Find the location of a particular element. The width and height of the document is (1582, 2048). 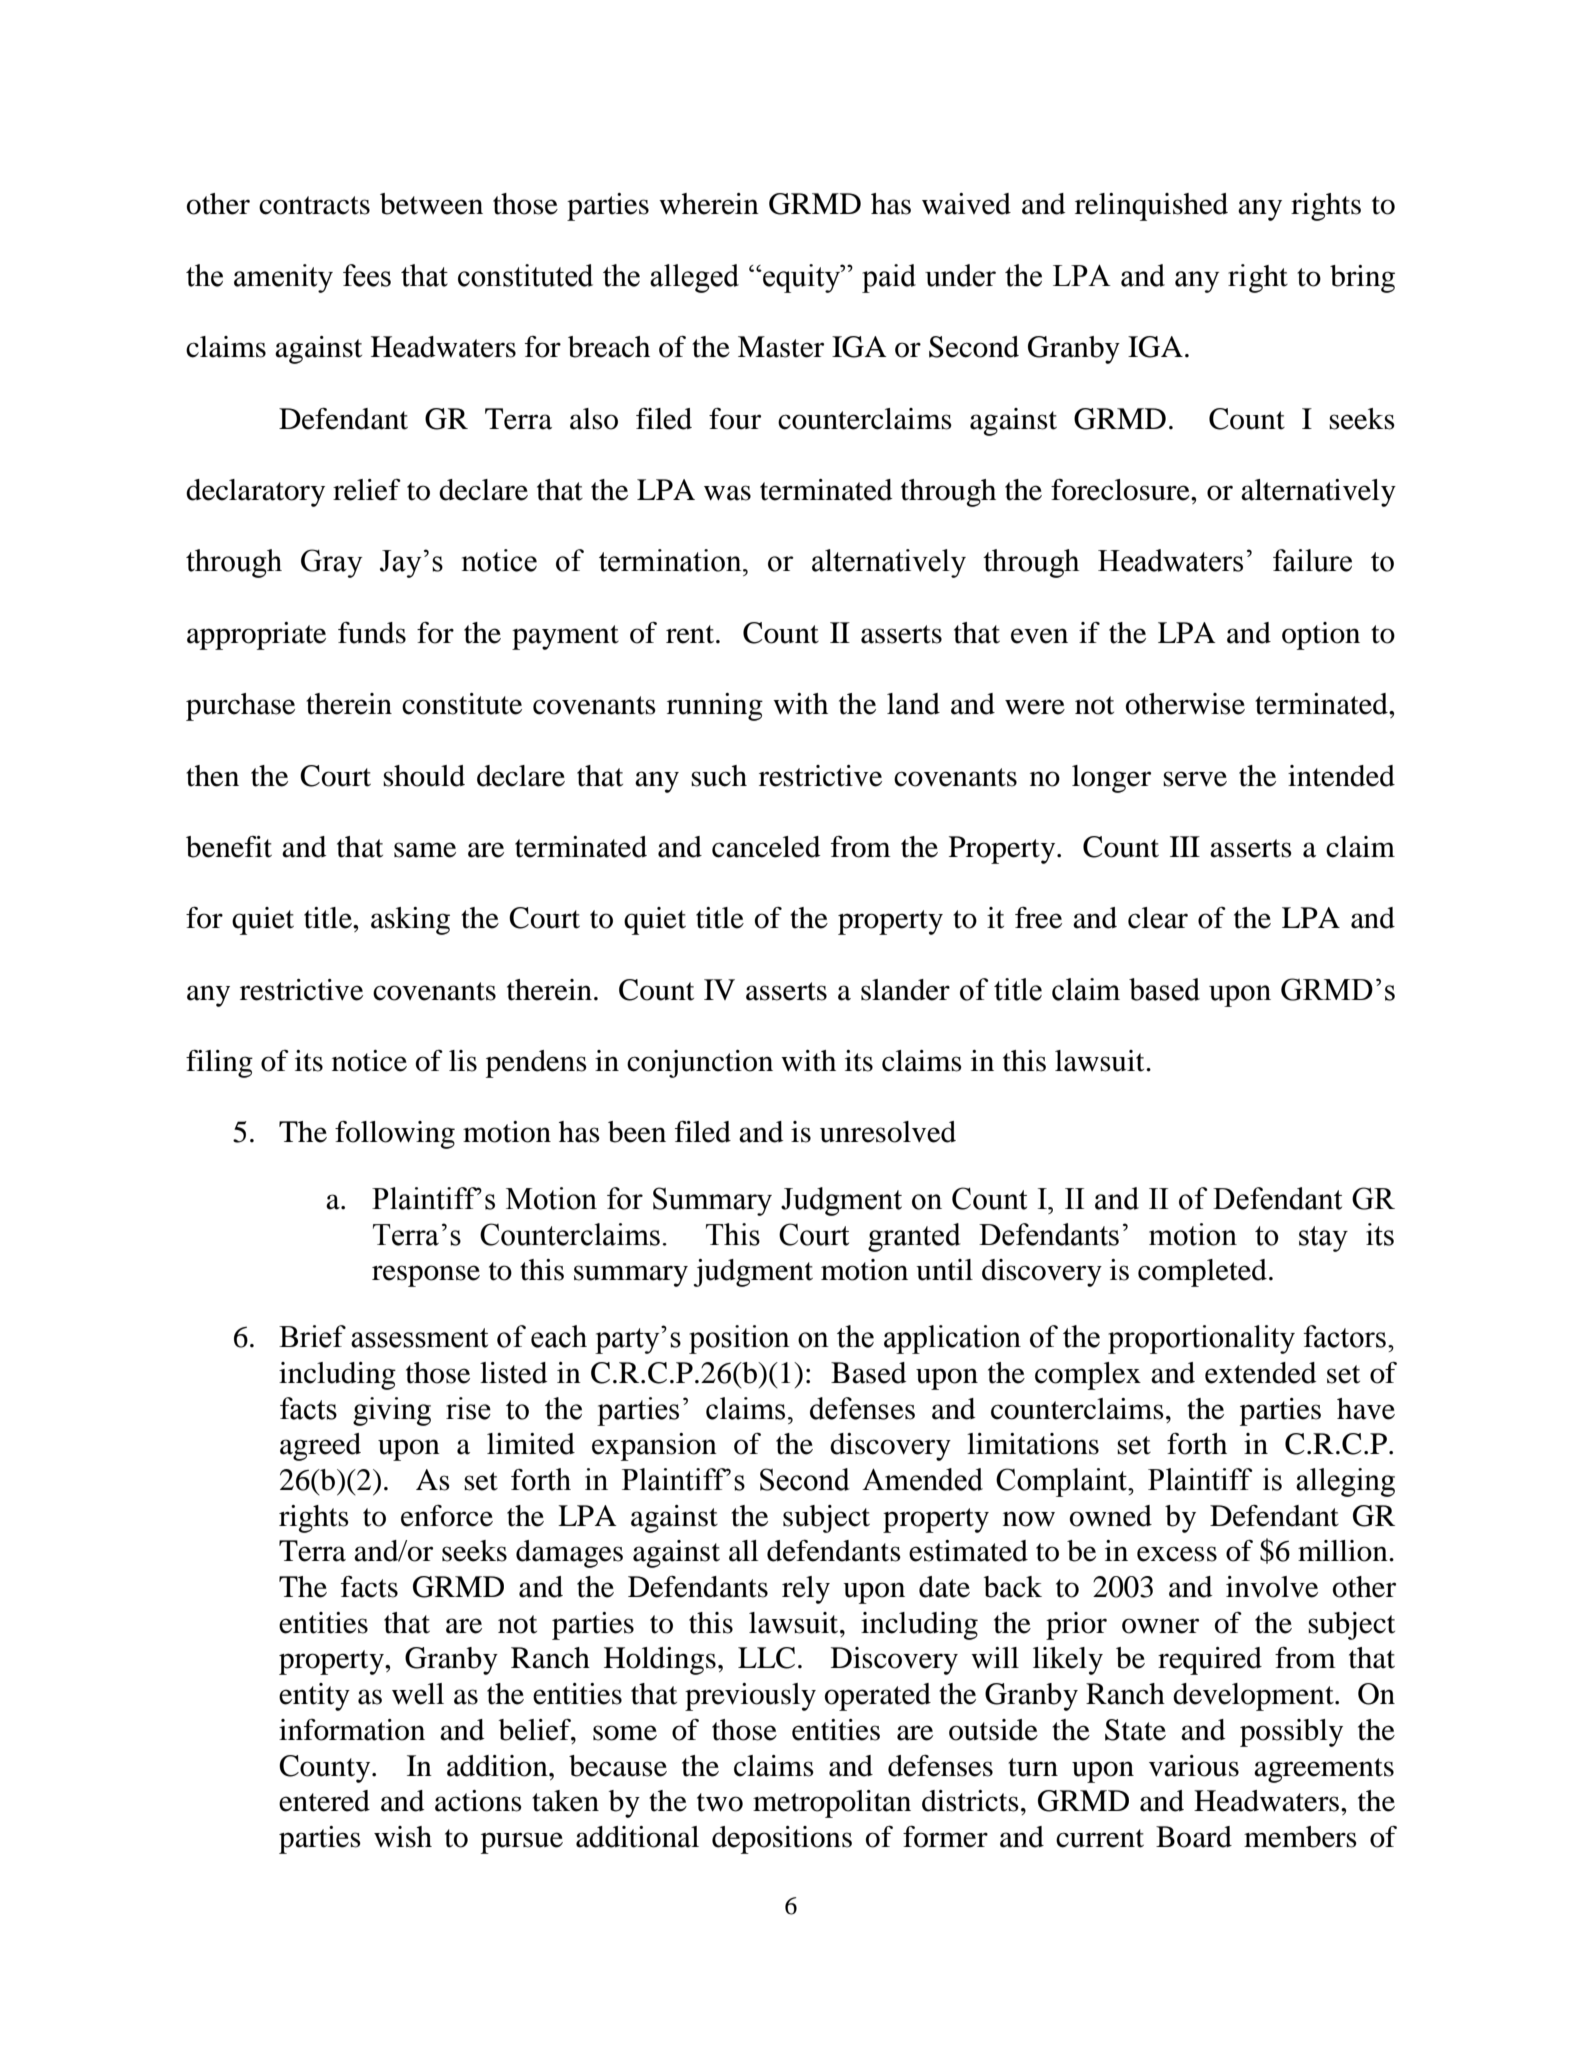

fees is located at coordinates (367, 275).
